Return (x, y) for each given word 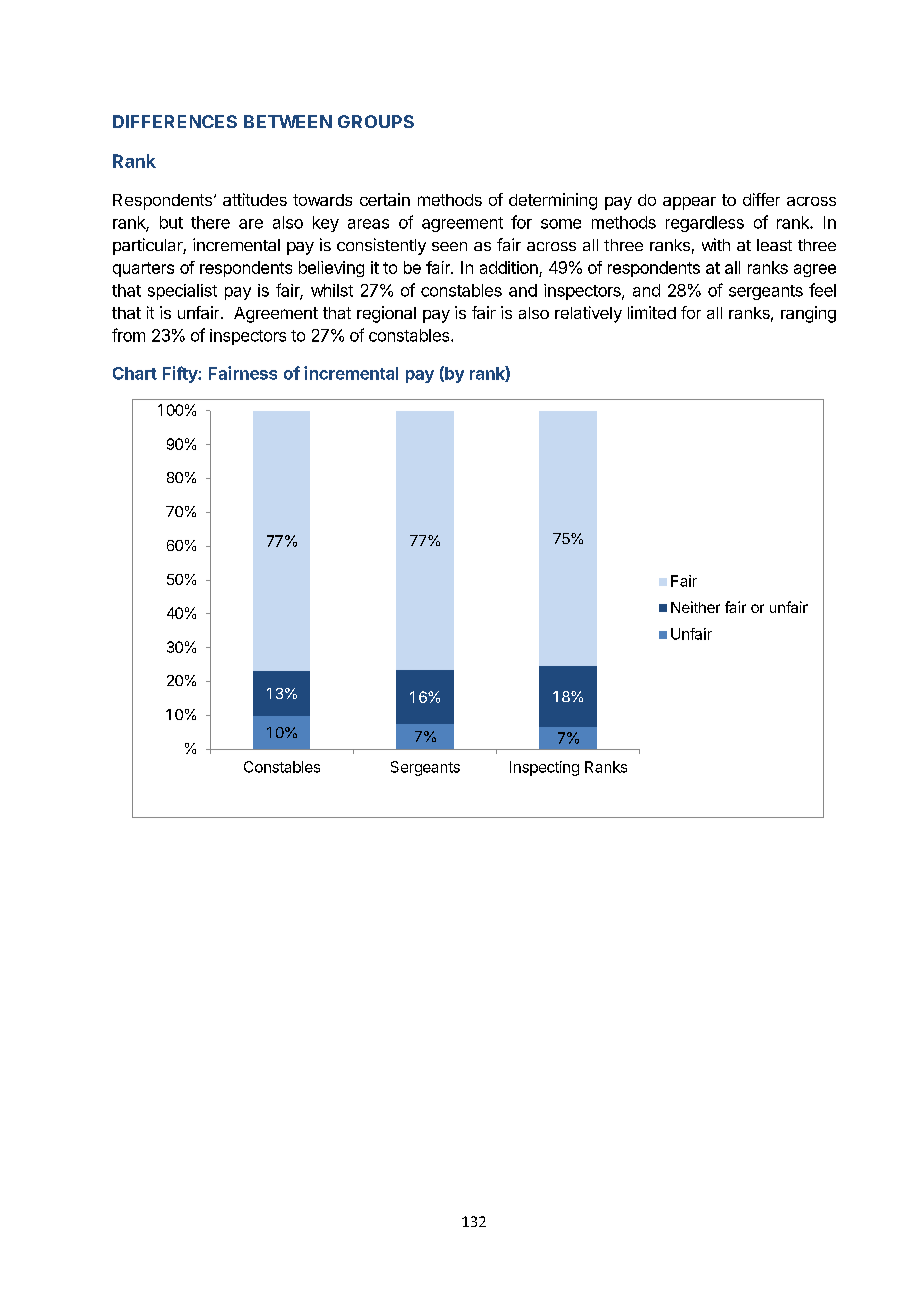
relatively (588, 314)
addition (510, 269)
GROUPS (376, 121)
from (128, 335)
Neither (695, 607)
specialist (182, 292)
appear (689, 203)
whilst (332, 290)
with (716, 244)
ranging (808, 314)
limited (652, 312)
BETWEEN (288, 121)
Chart (135, 373)
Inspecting (544, 768)
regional (386, 314)
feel (822, 290)
